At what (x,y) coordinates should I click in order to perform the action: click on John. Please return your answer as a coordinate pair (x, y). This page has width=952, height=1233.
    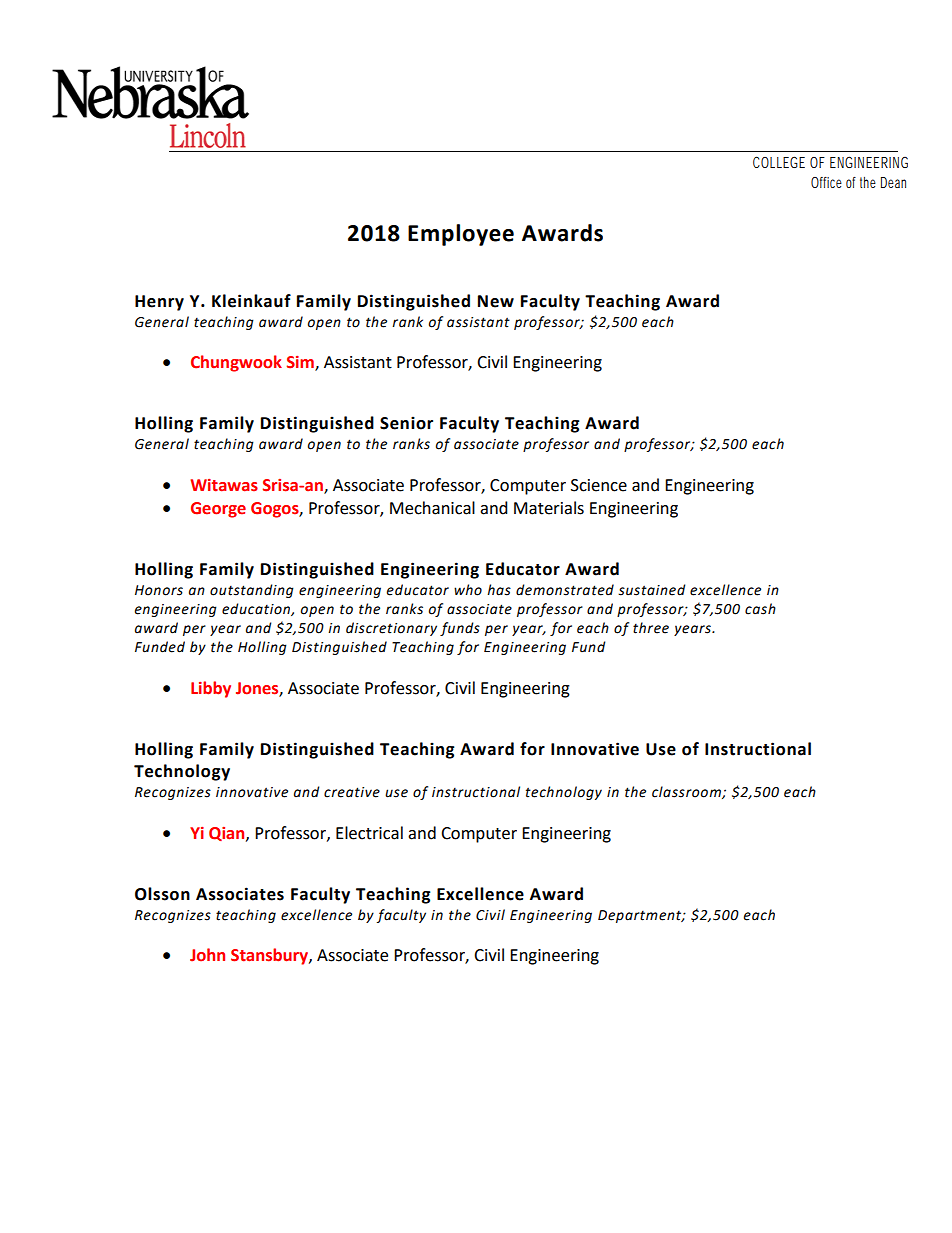
    Looking at the image, I should click on (207, 955).
